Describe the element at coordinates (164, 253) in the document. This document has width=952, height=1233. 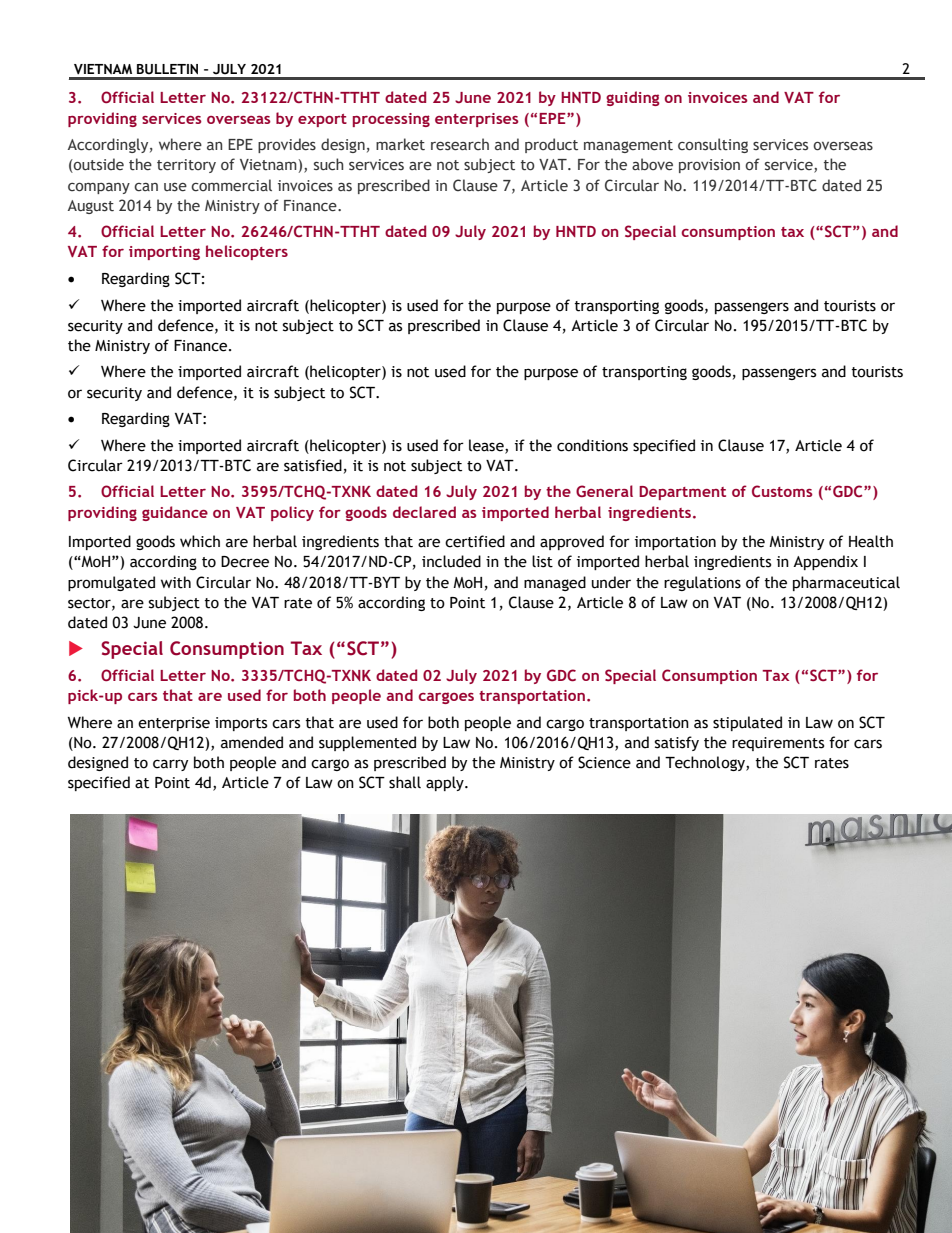
I see `importing` at that location.
